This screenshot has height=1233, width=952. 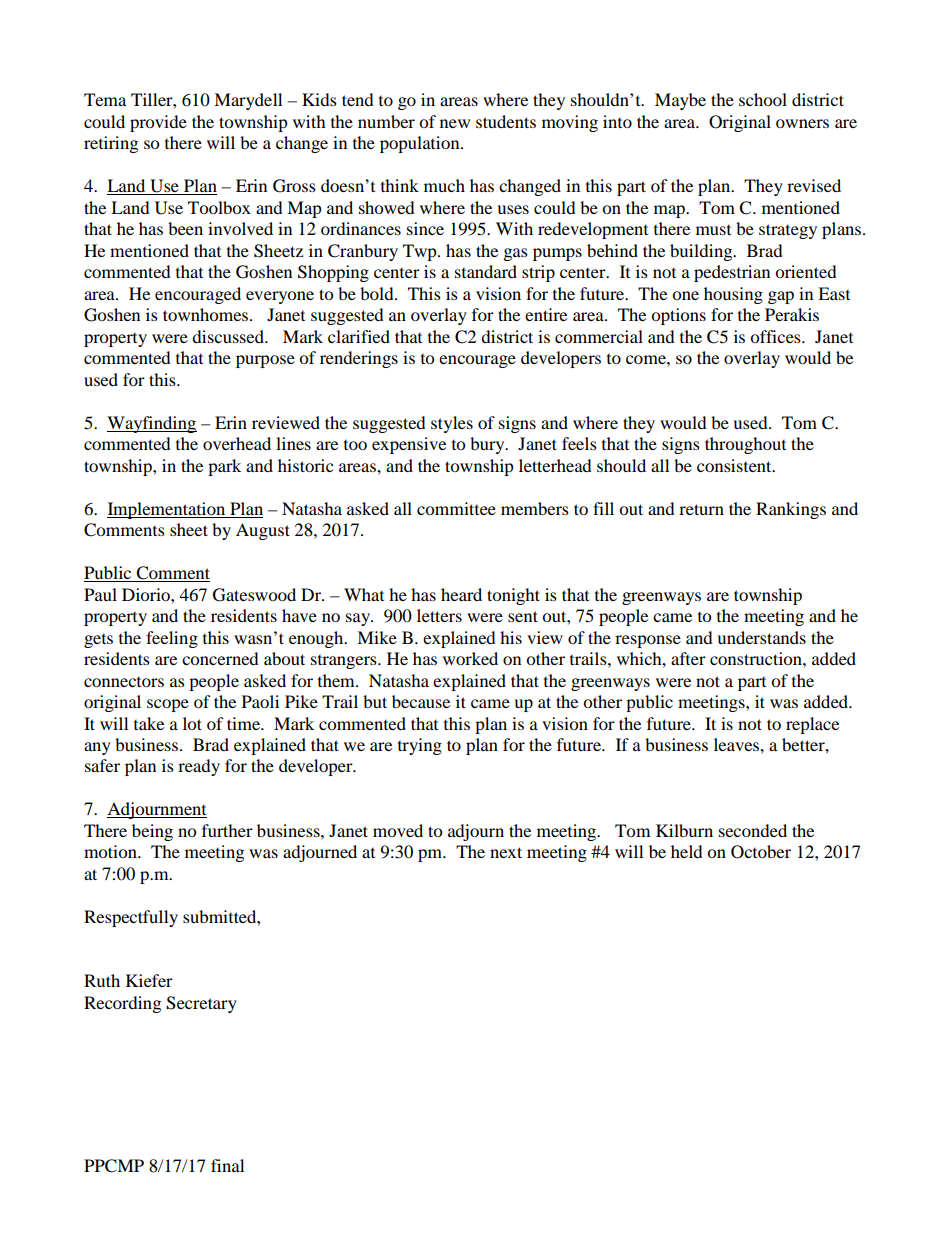 What do you see at coordinates (455, 123) in the screenshot?
I see `new` at bounding box center [455, 123].
